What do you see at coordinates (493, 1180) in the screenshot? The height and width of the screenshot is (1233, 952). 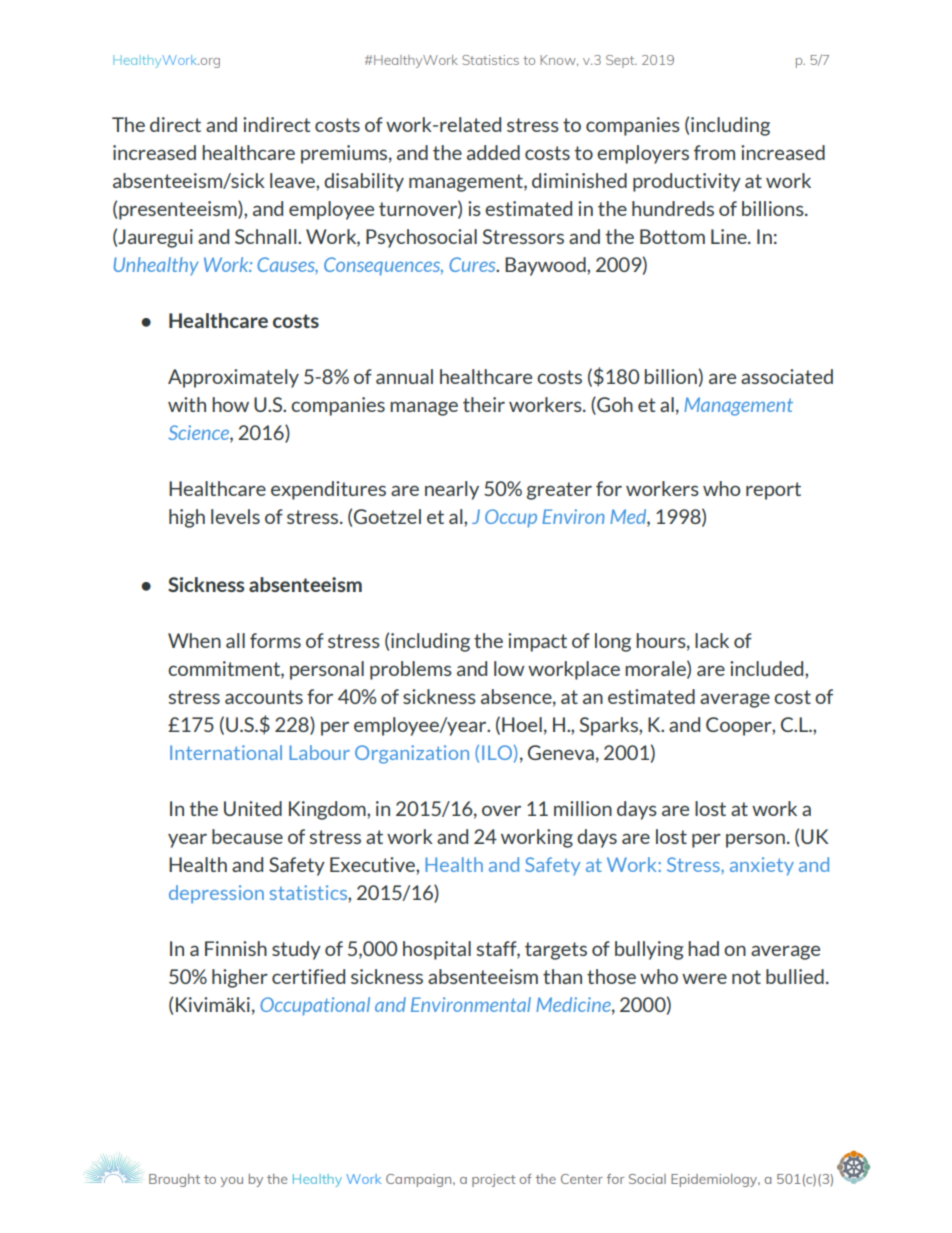 I see `project` at bounding box center [493, 1180].
